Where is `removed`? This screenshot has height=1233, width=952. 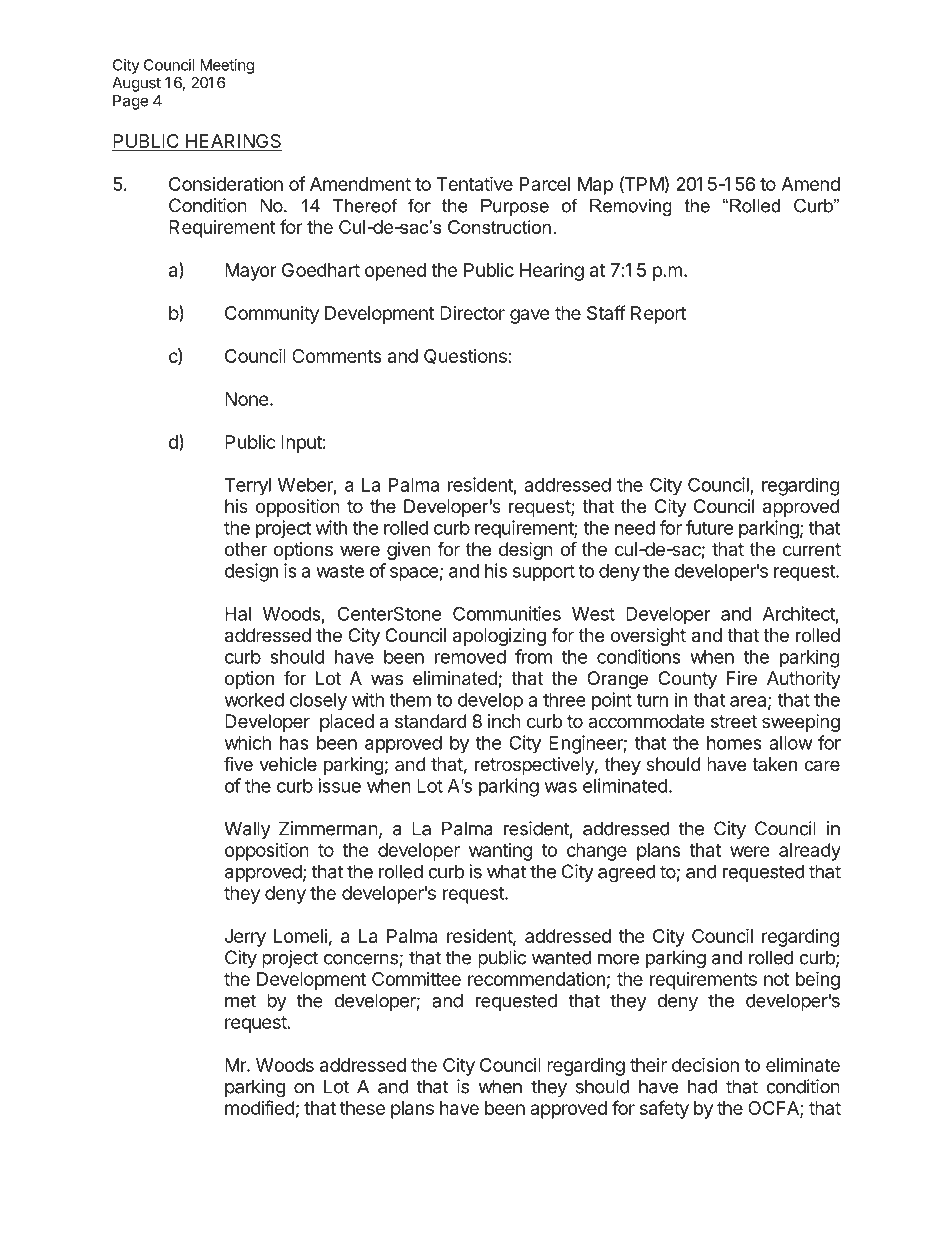 removed is located at coordinates (470, 657).
